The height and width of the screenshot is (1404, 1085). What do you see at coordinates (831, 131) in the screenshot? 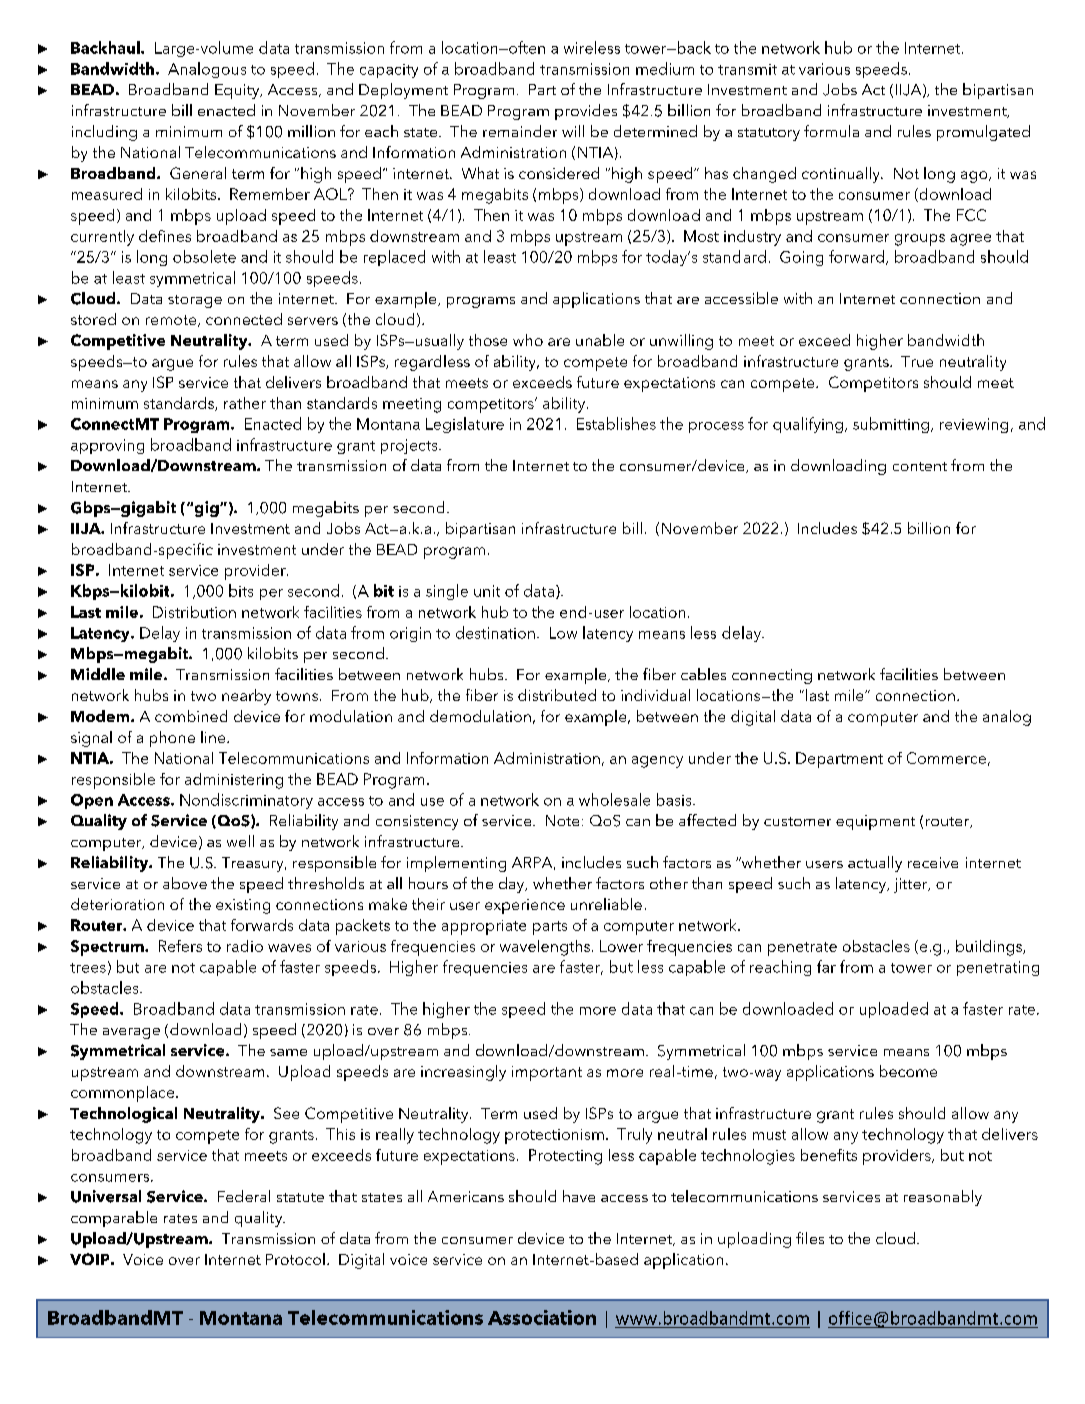
I see `formula` at bounding box center [831, 131].
